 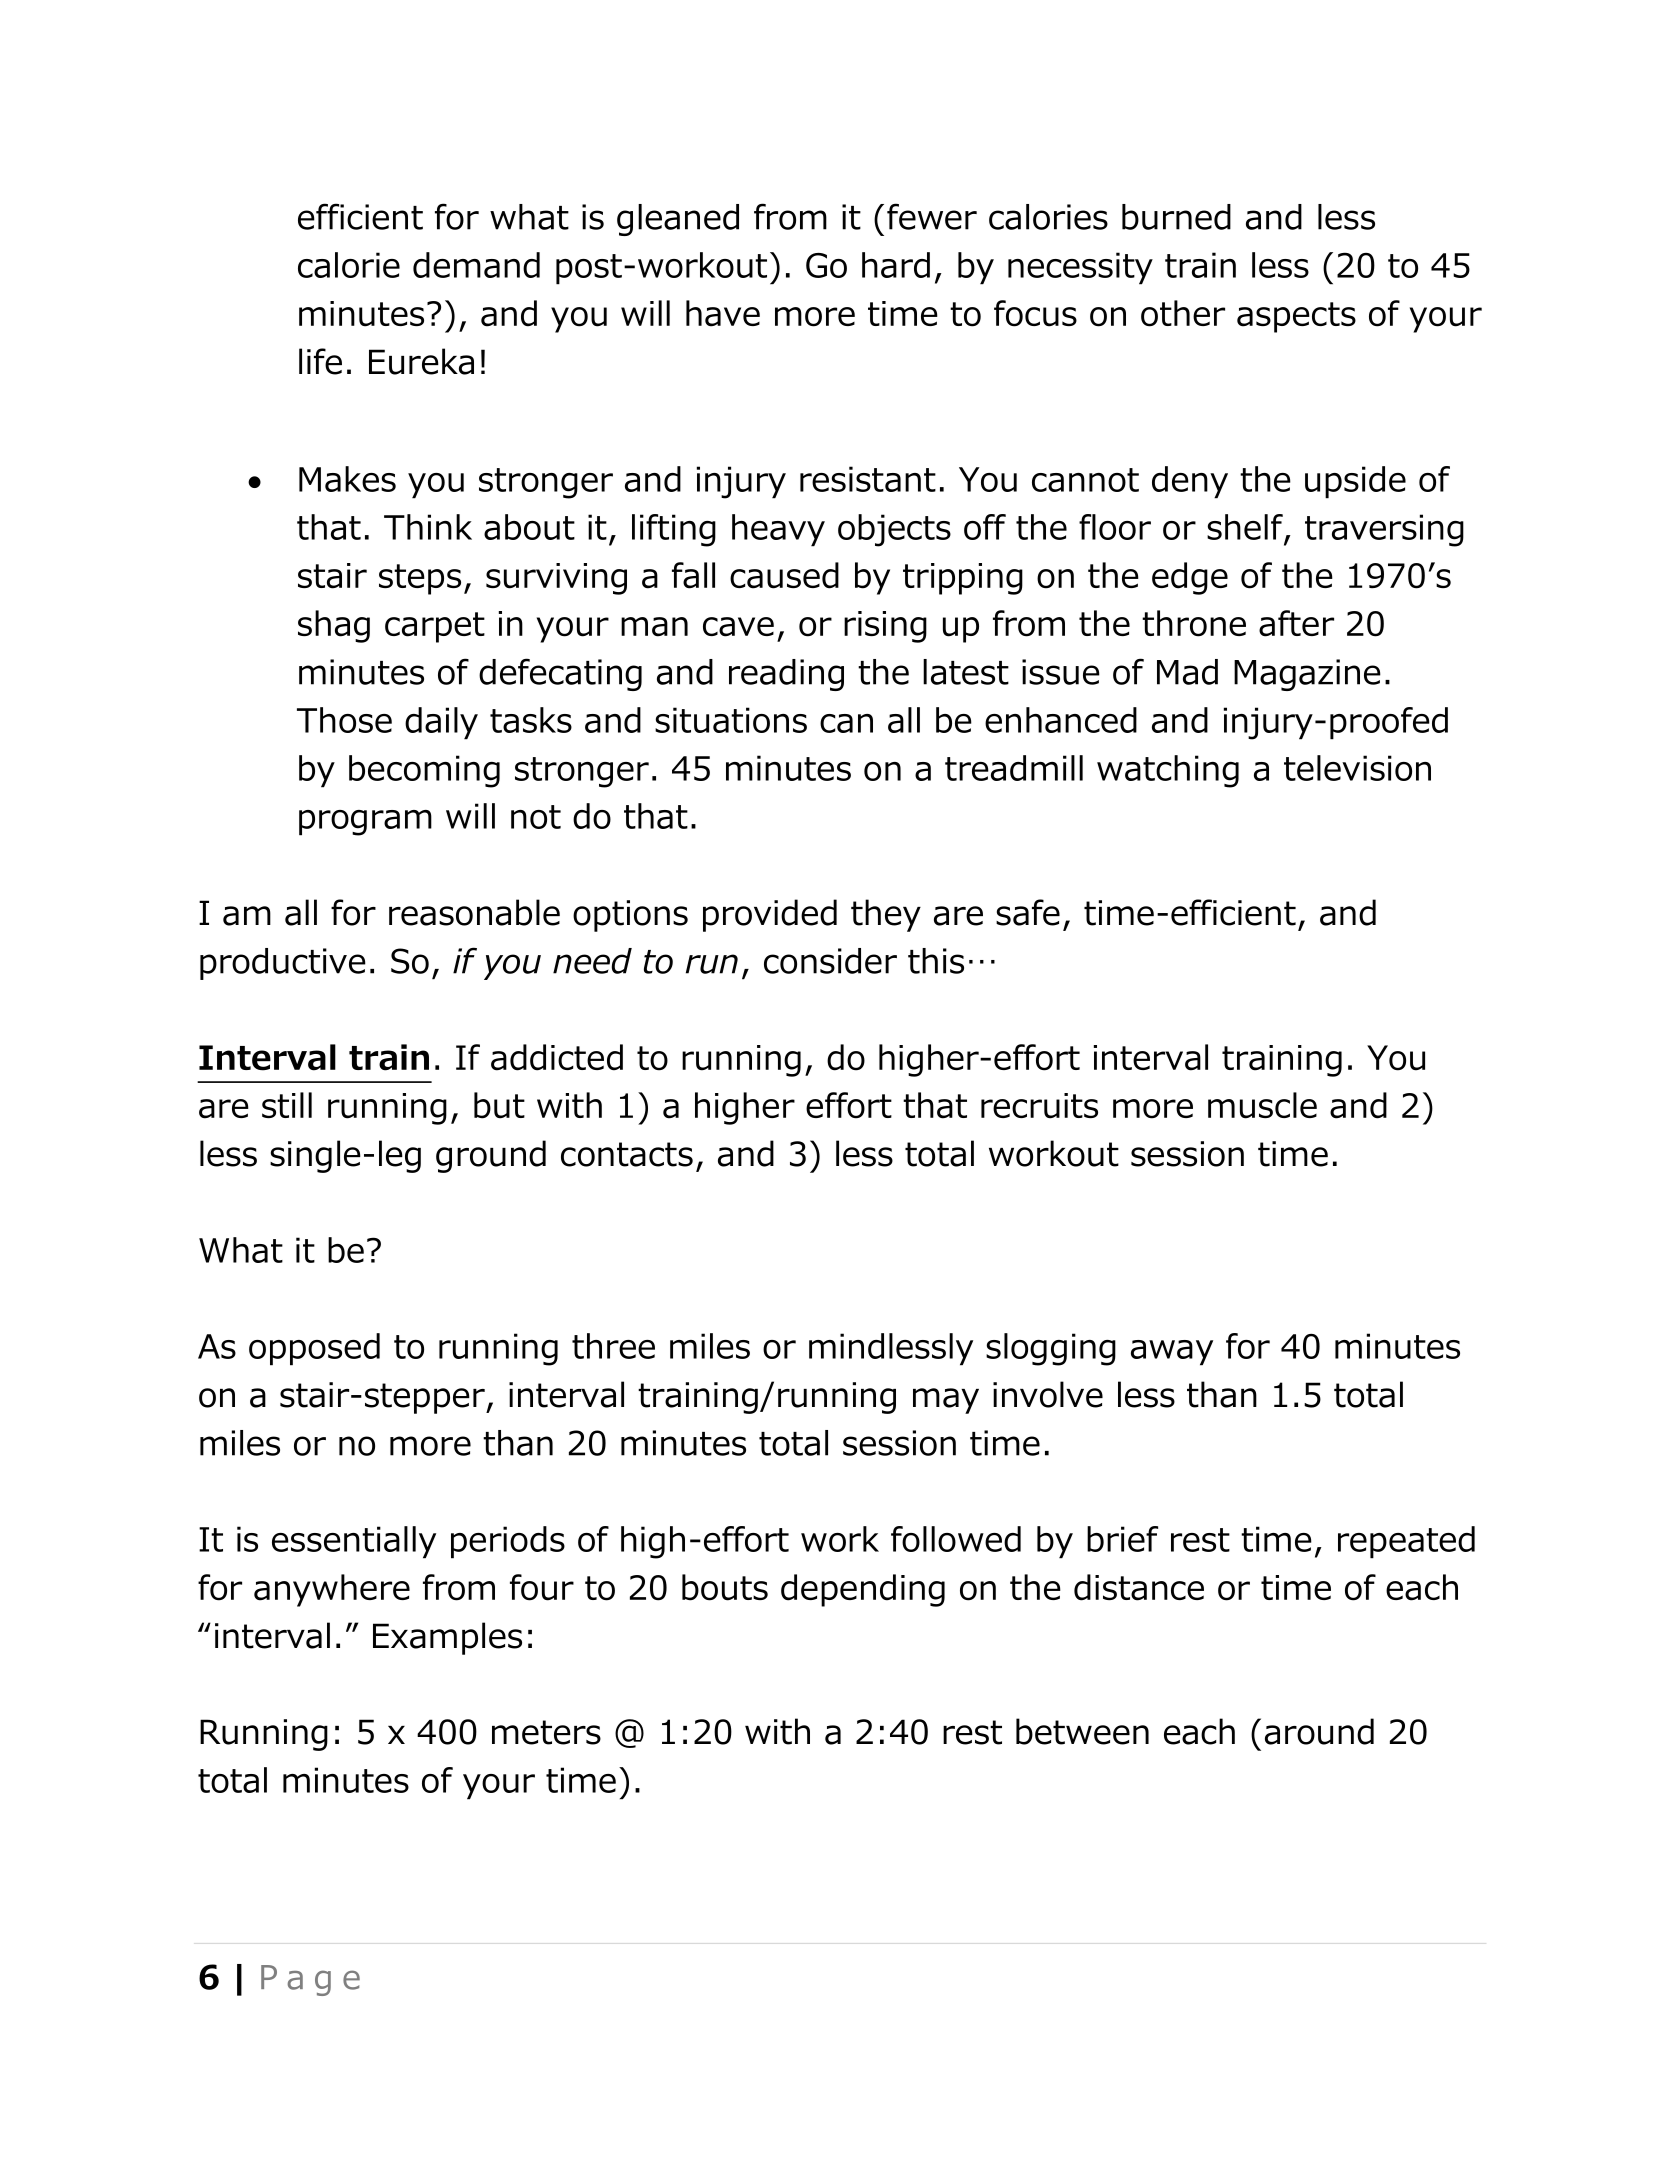 I want to click on aspects, so click(x=1296, y=317).
